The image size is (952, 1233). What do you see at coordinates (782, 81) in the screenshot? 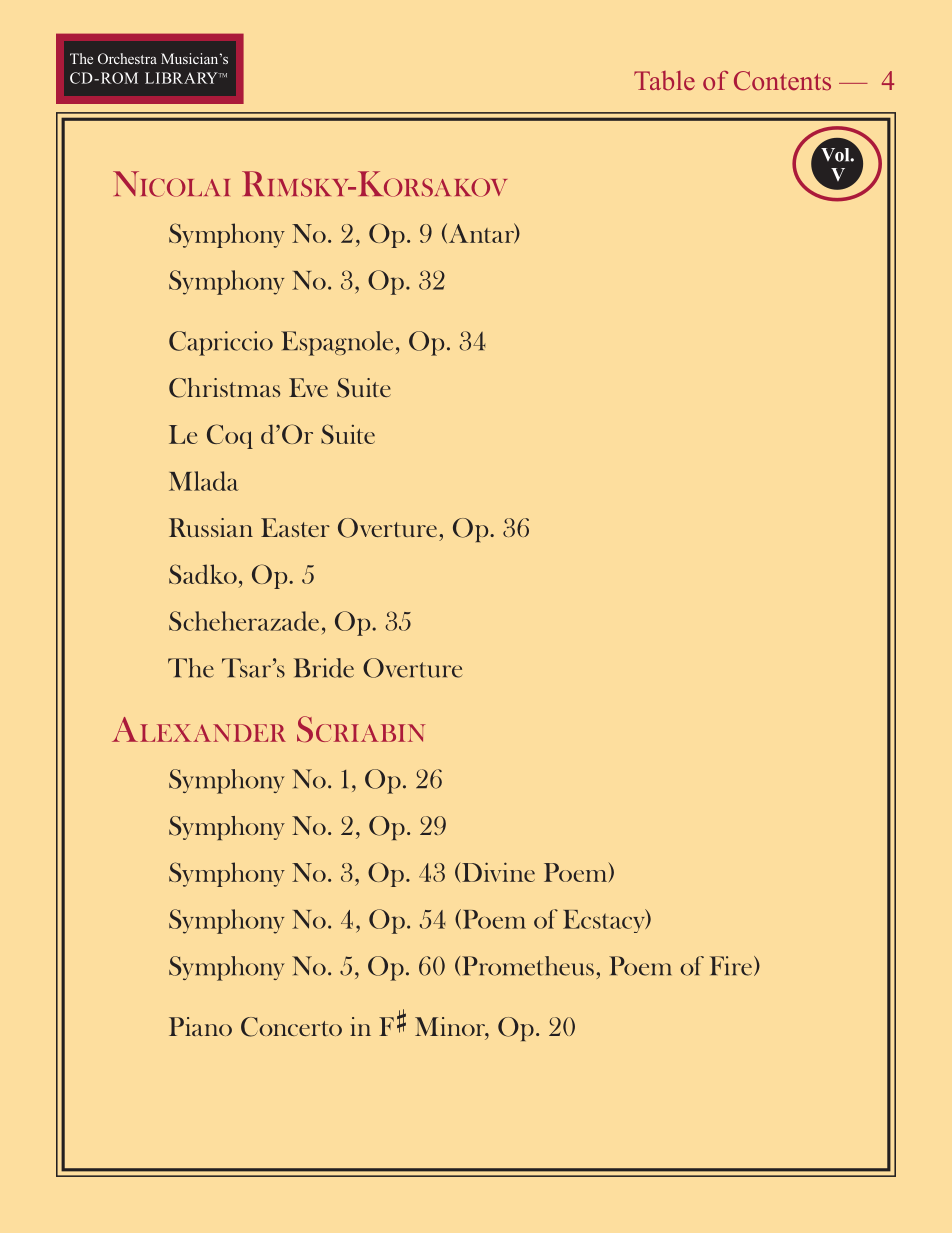
I see `Contents` at bounding box center [782, 81].
